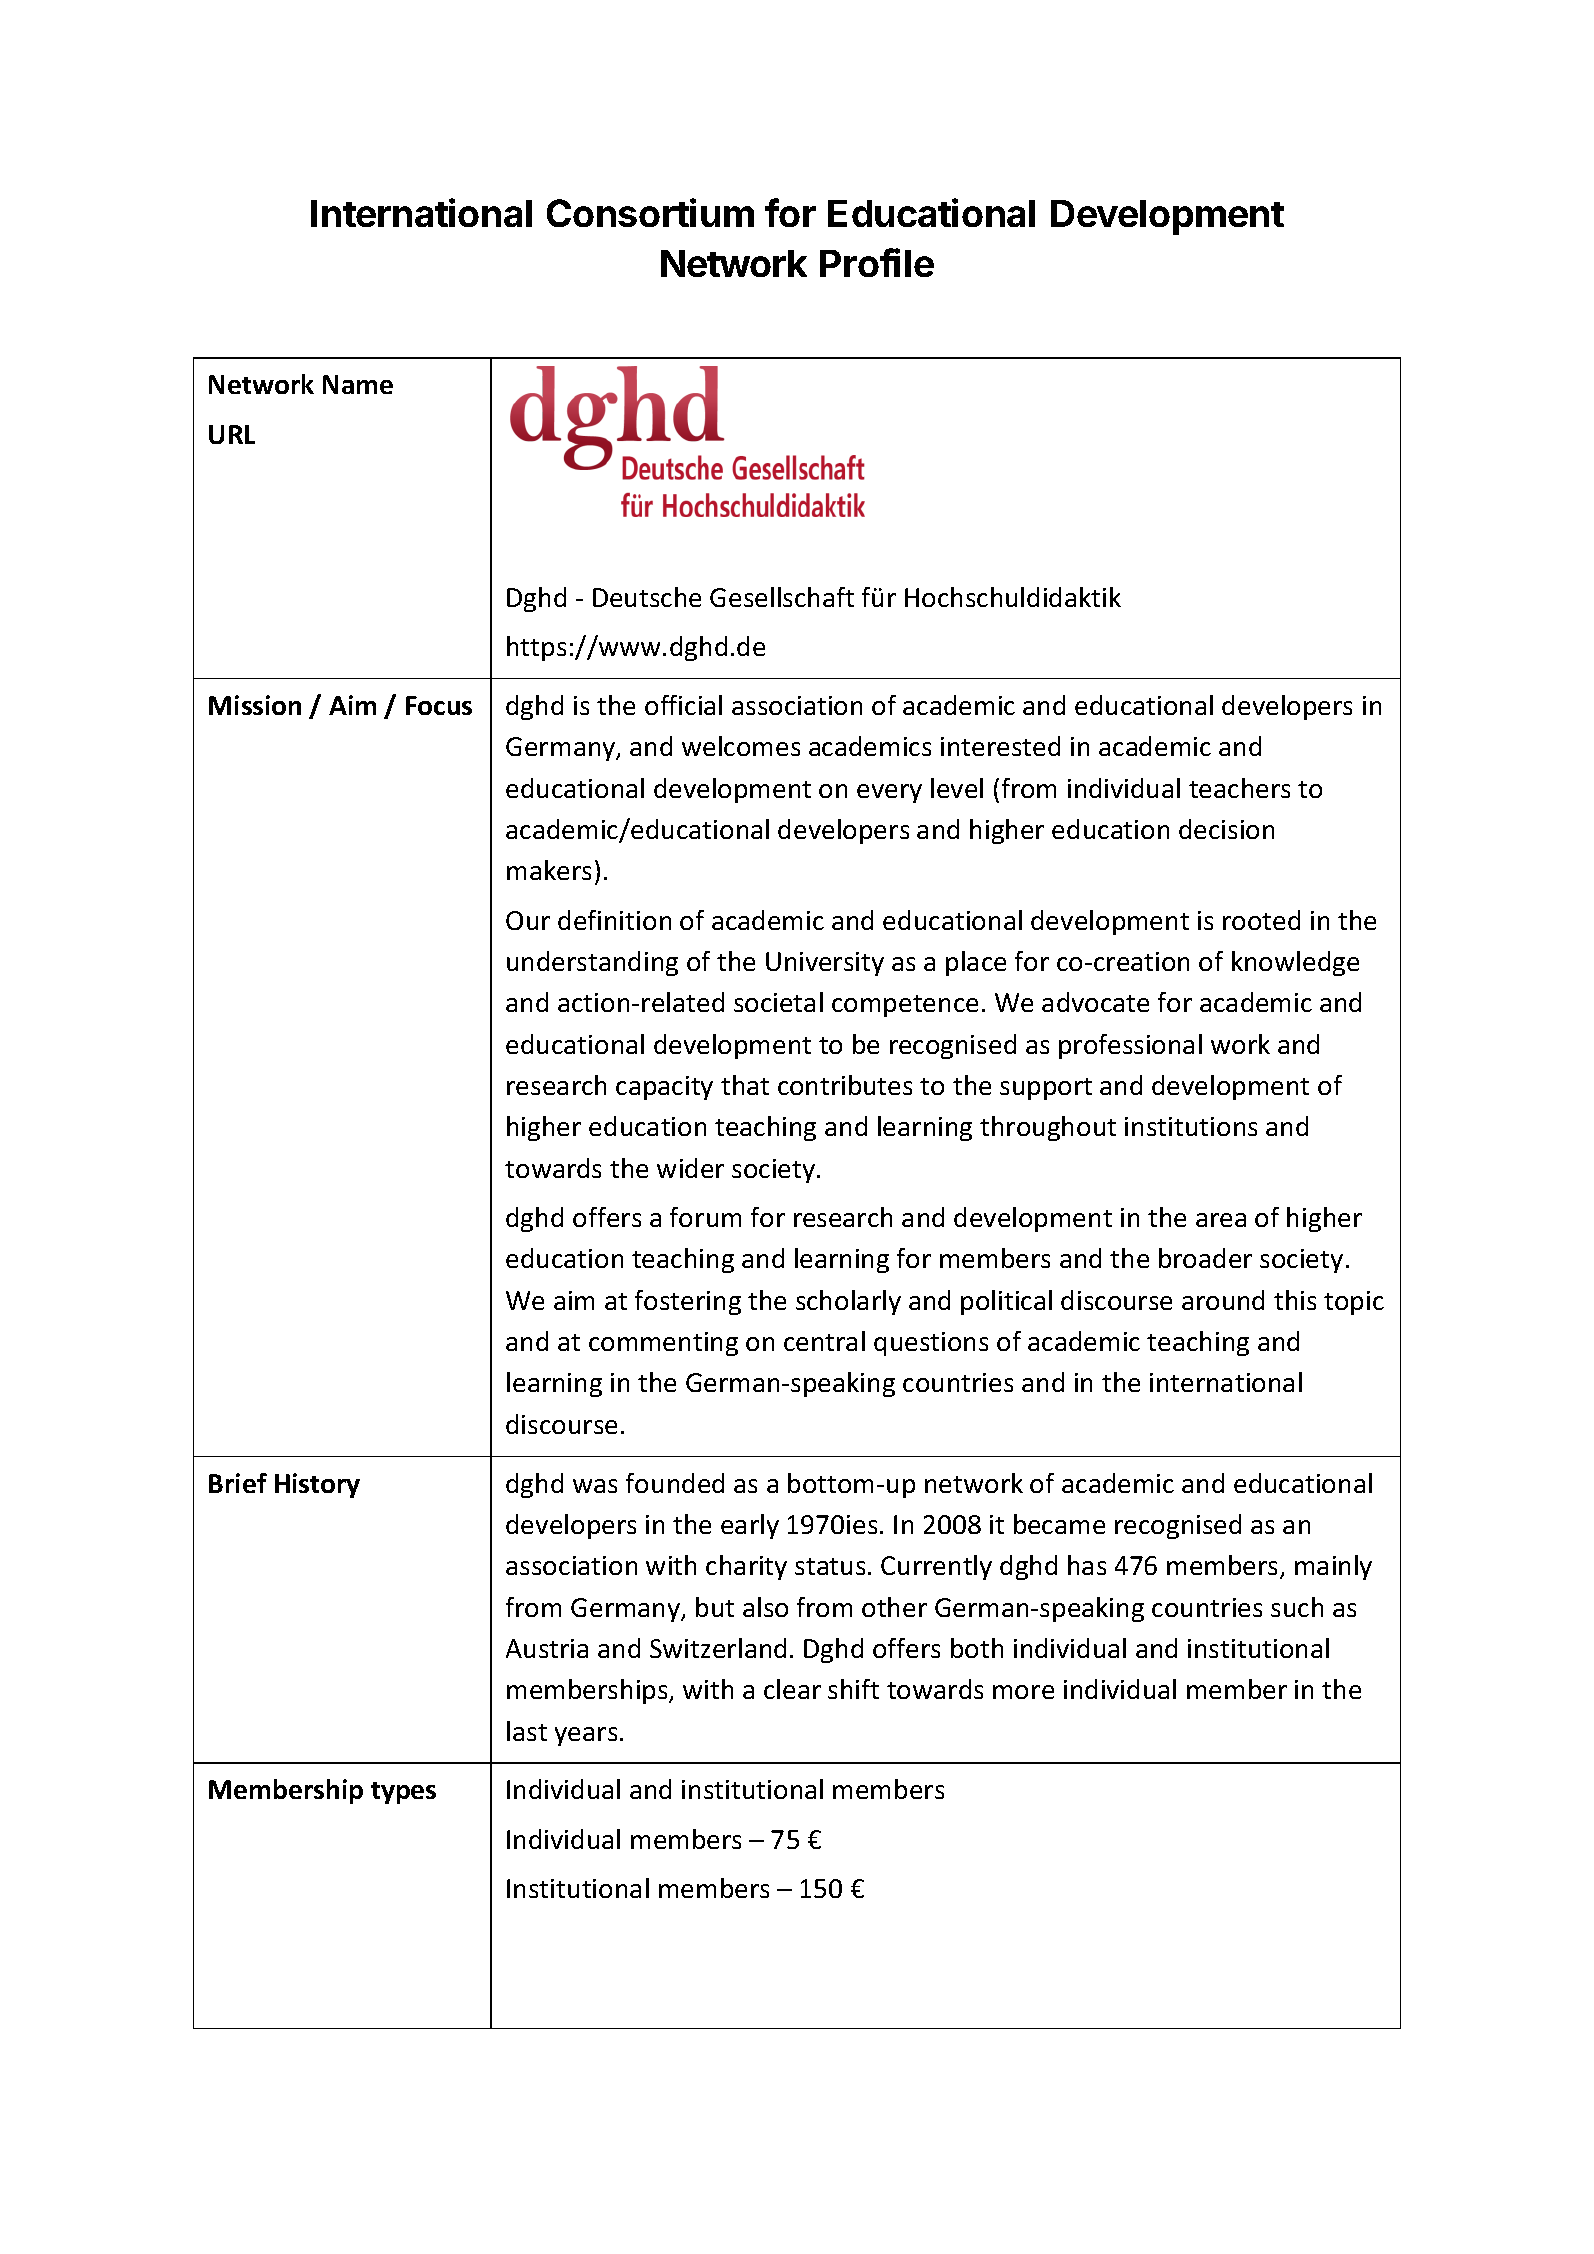  Describe the element at coordinates (877, 262) in the screenshot. I see `Profile` at that location.
